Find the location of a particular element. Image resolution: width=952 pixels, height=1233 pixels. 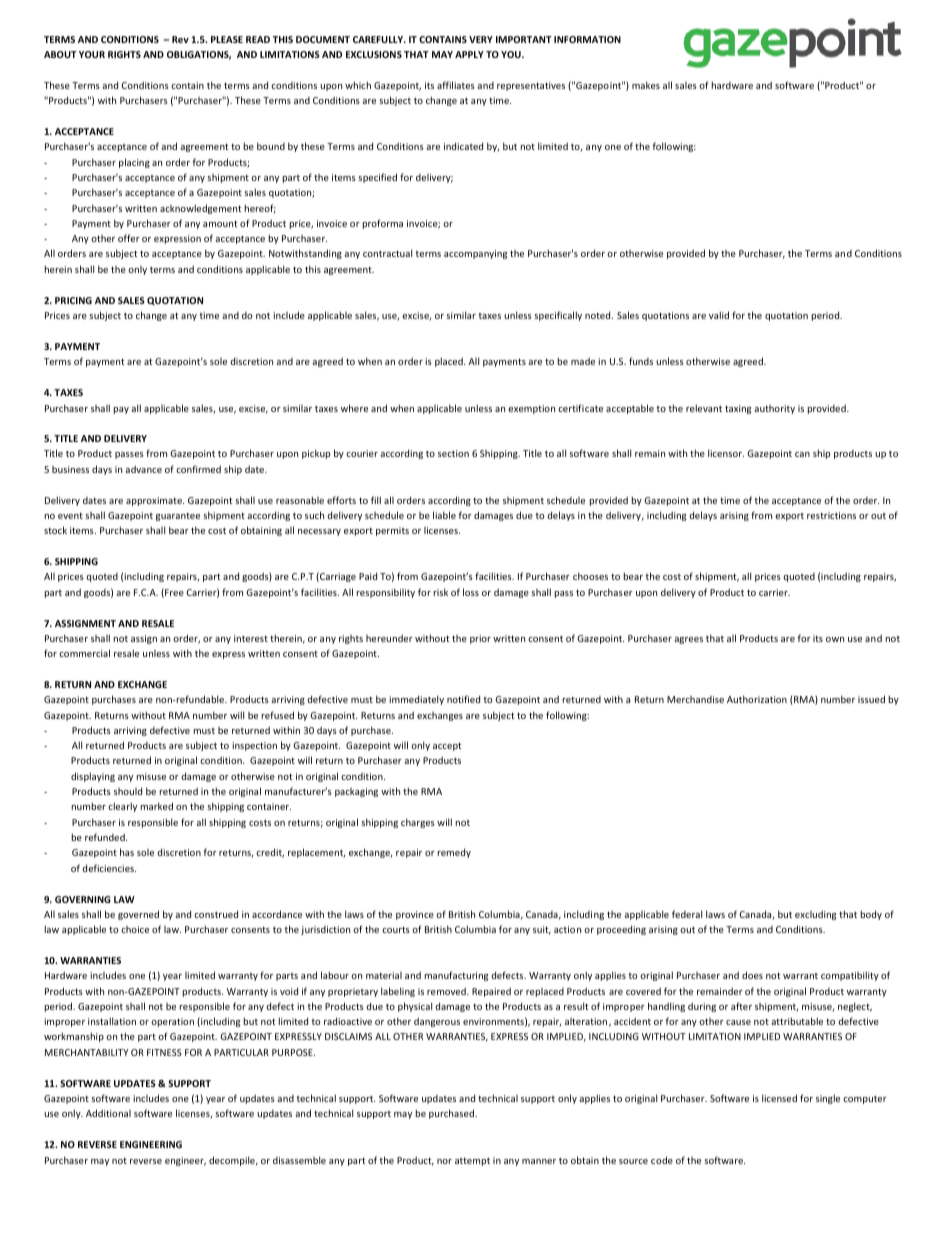

excluding is located at coordinates (815, 915).
